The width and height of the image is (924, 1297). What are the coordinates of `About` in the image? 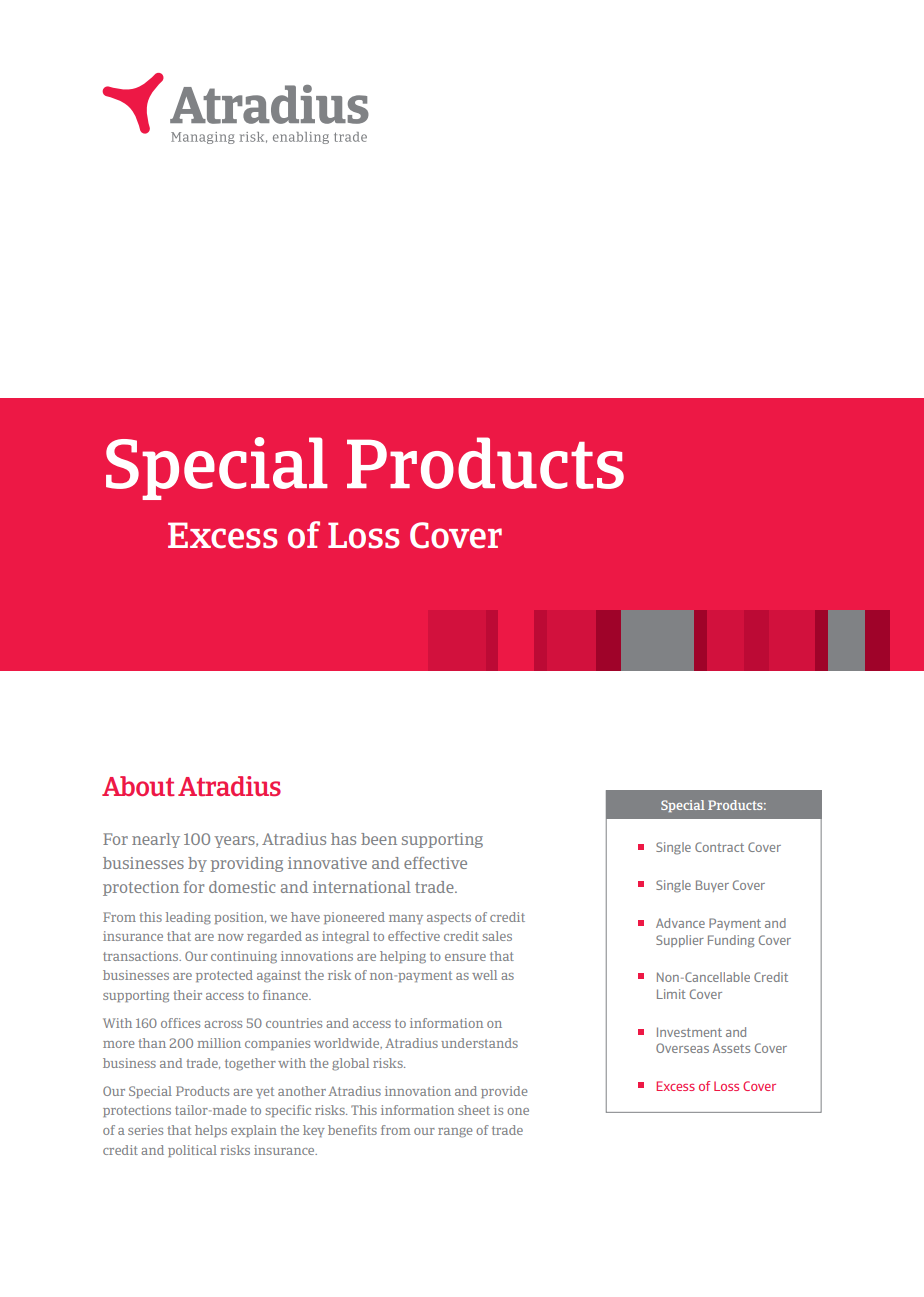 It's located at (138, 786).
